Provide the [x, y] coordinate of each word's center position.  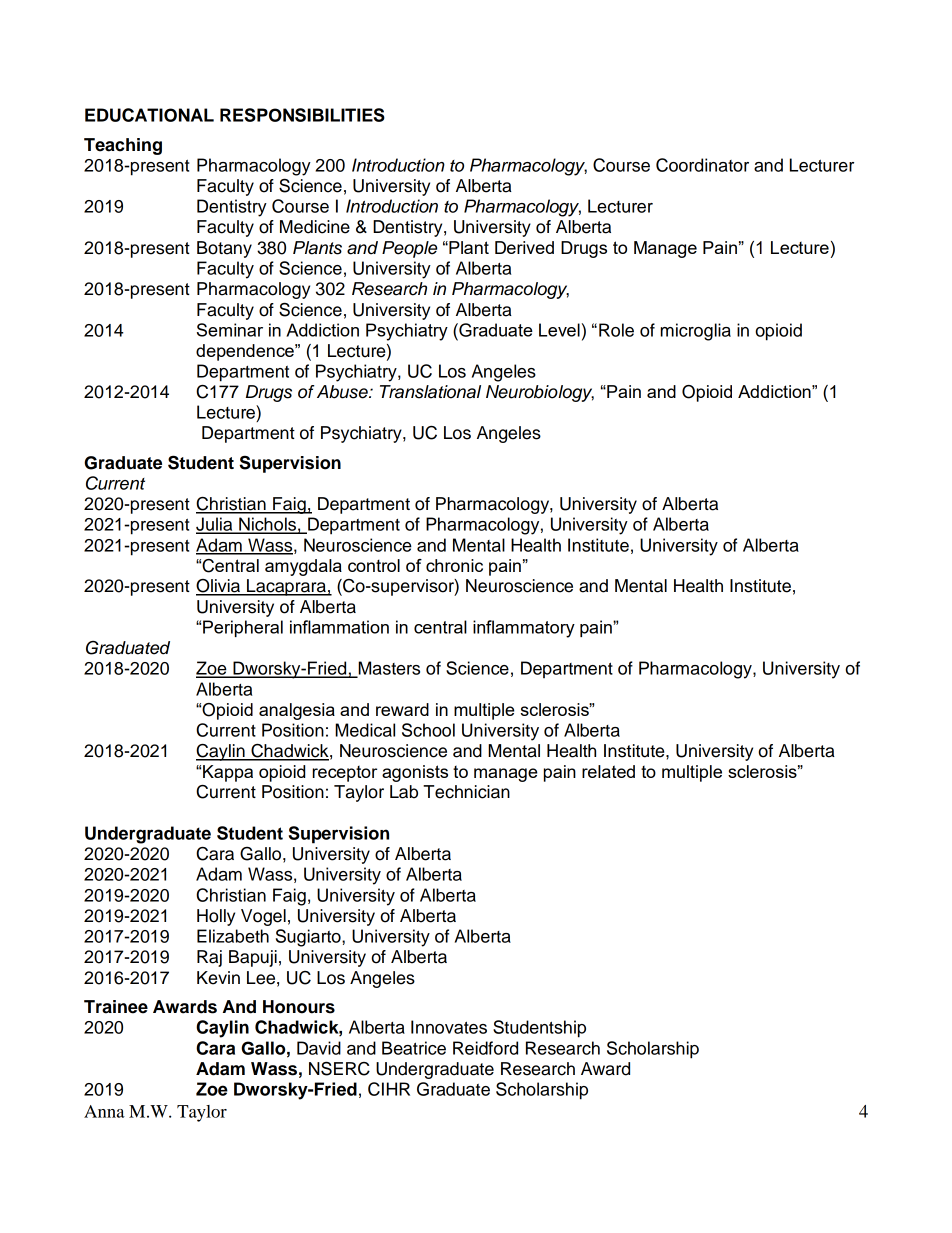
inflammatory [524, 629]
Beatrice [414, 1048]
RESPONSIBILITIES [302, 115]
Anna [104, 1111]
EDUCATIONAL [149, 115]
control [374, 565]
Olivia [219, 587]
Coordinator [702, 165]
